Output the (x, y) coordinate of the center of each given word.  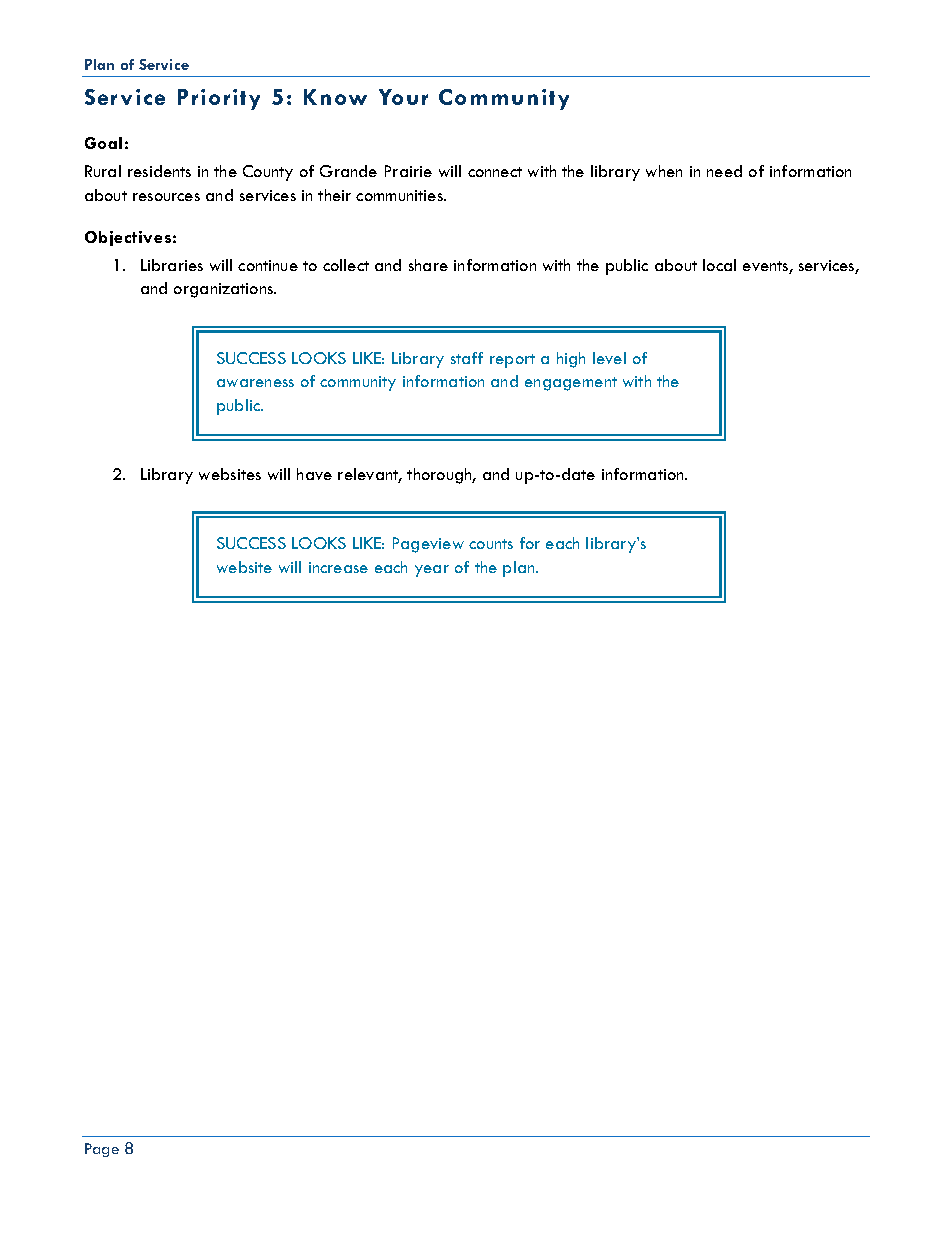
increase (338, 567)
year (432, 571)
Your (403, 97)
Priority (219, 99)
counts (491, 544)
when (664, 171)
